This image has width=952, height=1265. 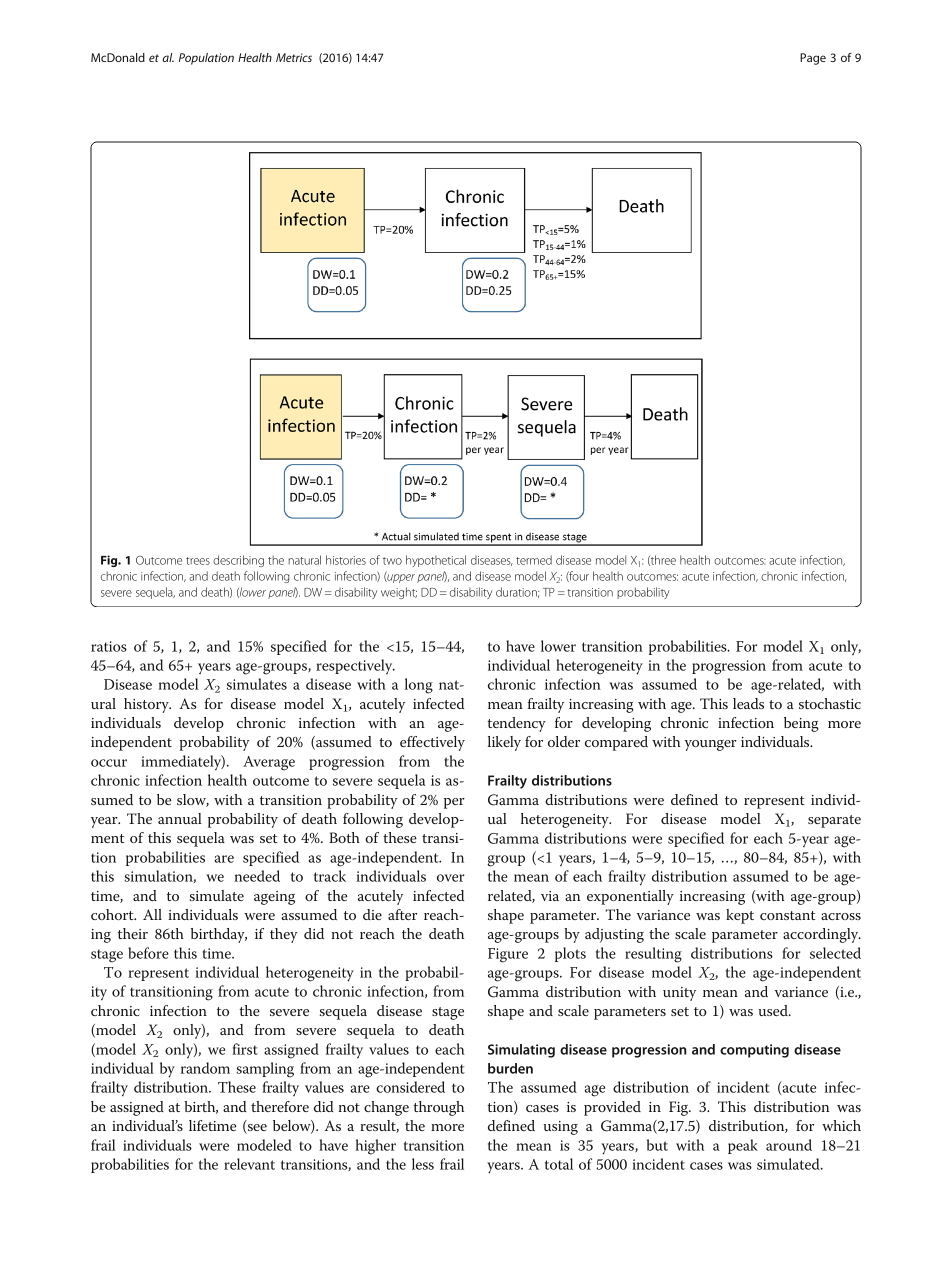 I want to click on hypothetical, so click(x=436, y=561).
